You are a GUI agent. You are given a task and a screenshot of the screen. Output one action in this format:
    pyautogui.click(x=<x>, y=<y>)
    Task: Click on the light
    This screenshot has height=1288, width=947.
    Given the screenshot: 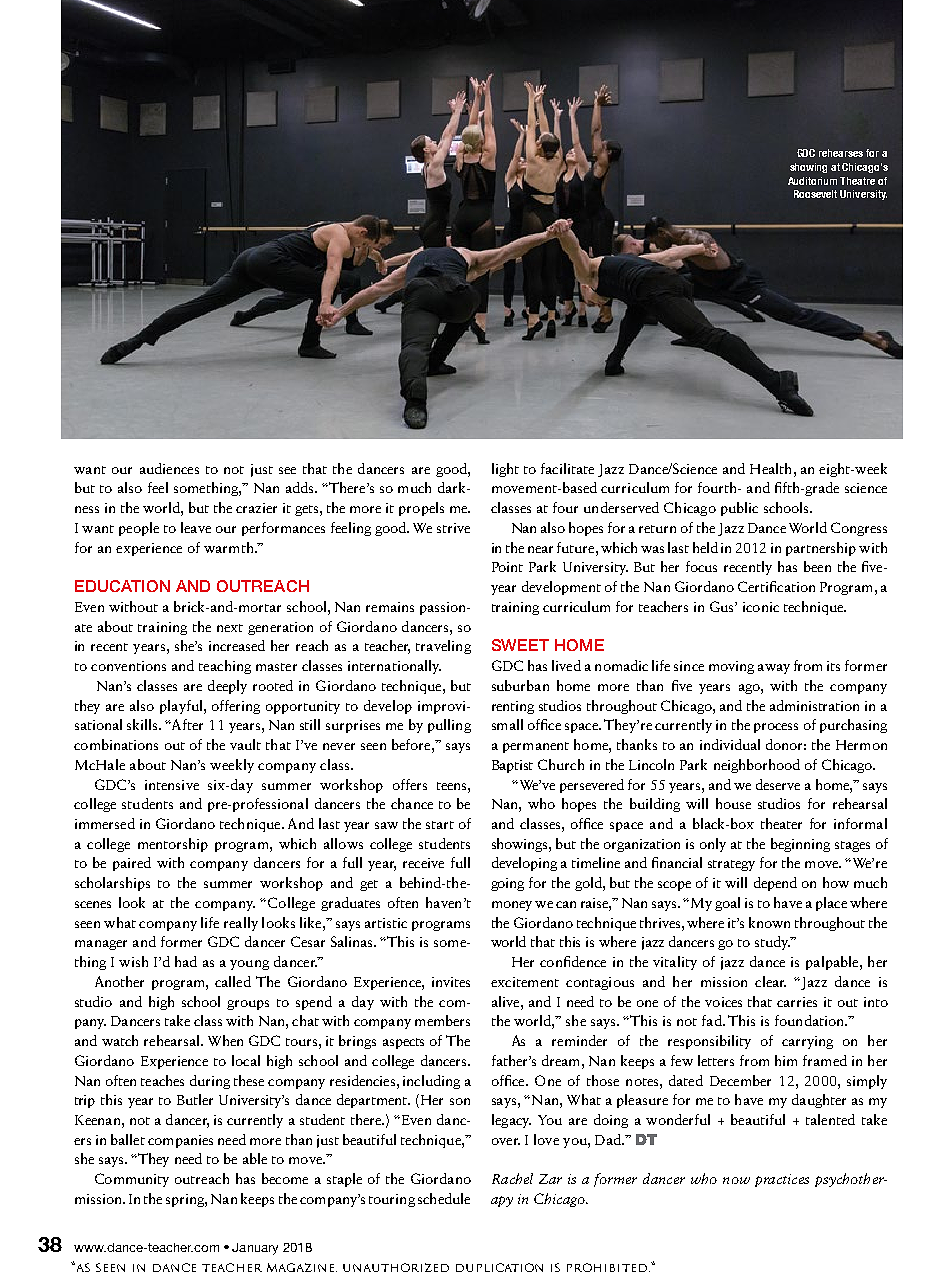 What is the action you would take?
    pyautogui.click(x=505, y=470)
